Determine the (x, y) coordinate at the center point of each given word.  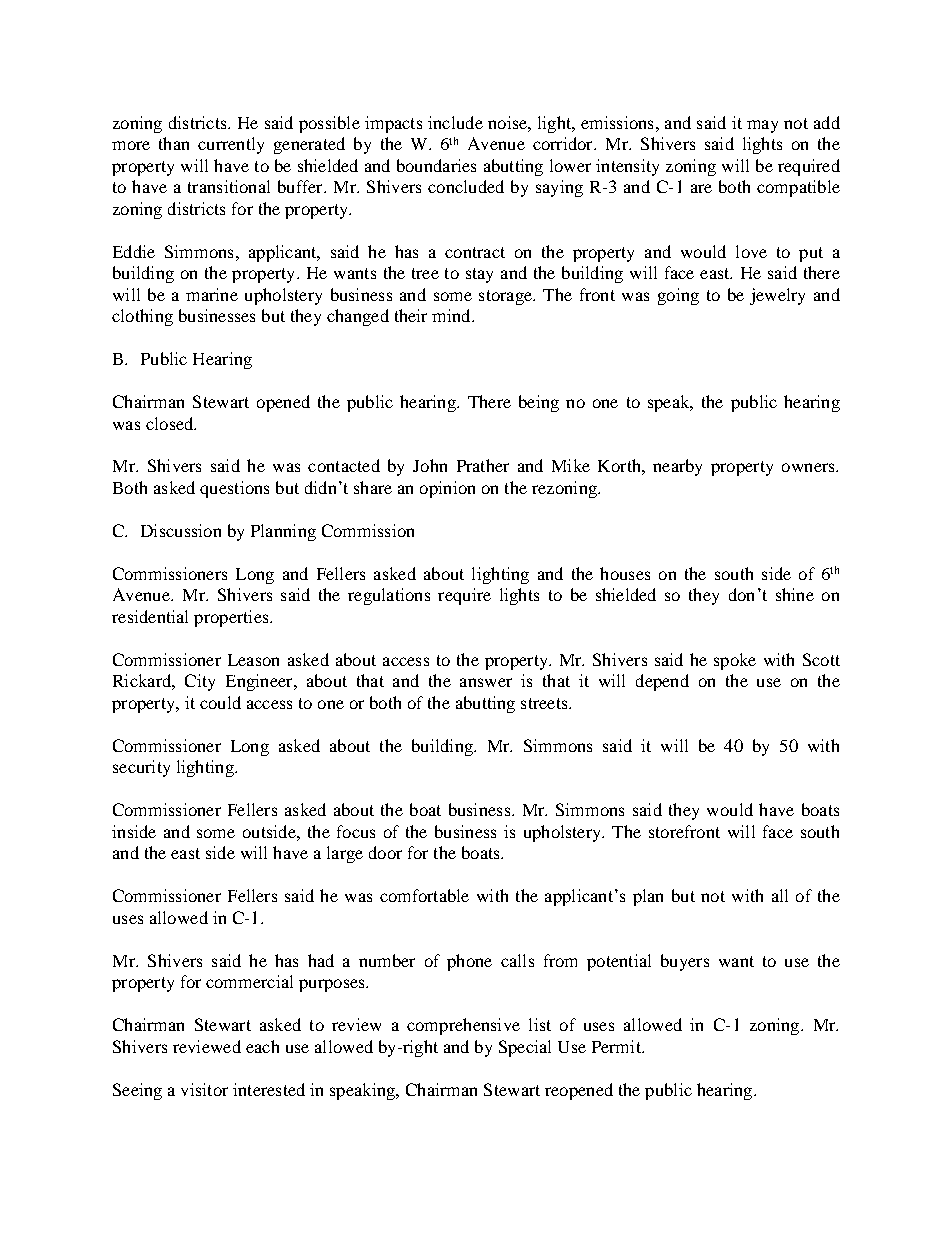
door (385, 852)
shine (795, 594)
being (539, 403)
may (762, 126)
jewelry (777, 296)
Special (525, 1048)
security (141, 768)
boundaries (436, 165)
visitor (204, 1089)
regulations (389, 596)
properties (232, 618)
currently (231, 145)
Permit (617, 1046)
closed (171, 423)
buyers (685, 962)
